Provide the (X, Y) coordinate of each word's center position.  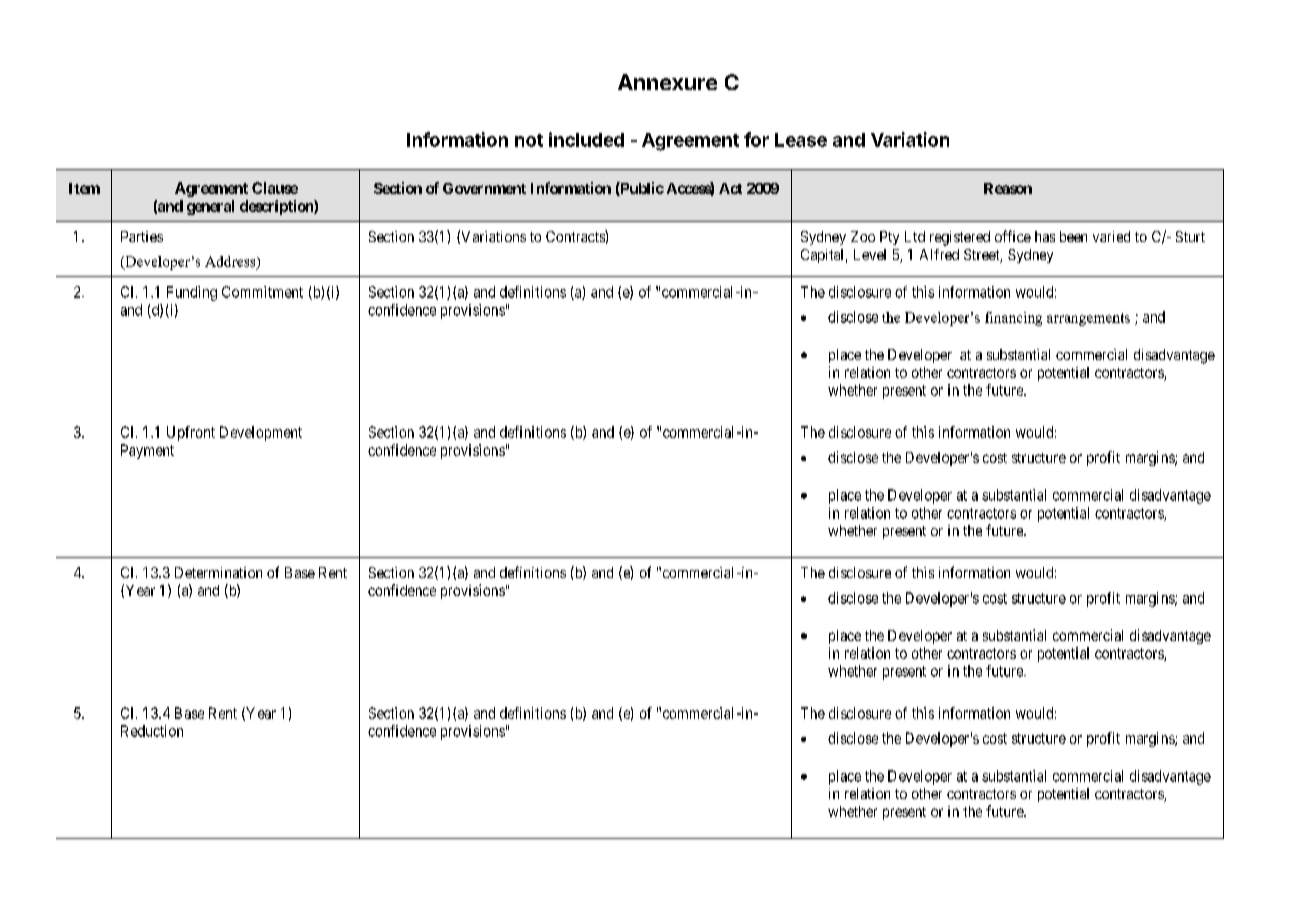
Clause (275, 188)
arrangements (1088, 319)
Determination (218, 572)
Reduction (152, 731)
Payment (147, 451)
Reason (1008, 188)
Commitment (262, 292)
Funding (192, 293)
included (586, 139)
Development (261, 433)
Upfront (191, 433)
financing (1013, 319)
